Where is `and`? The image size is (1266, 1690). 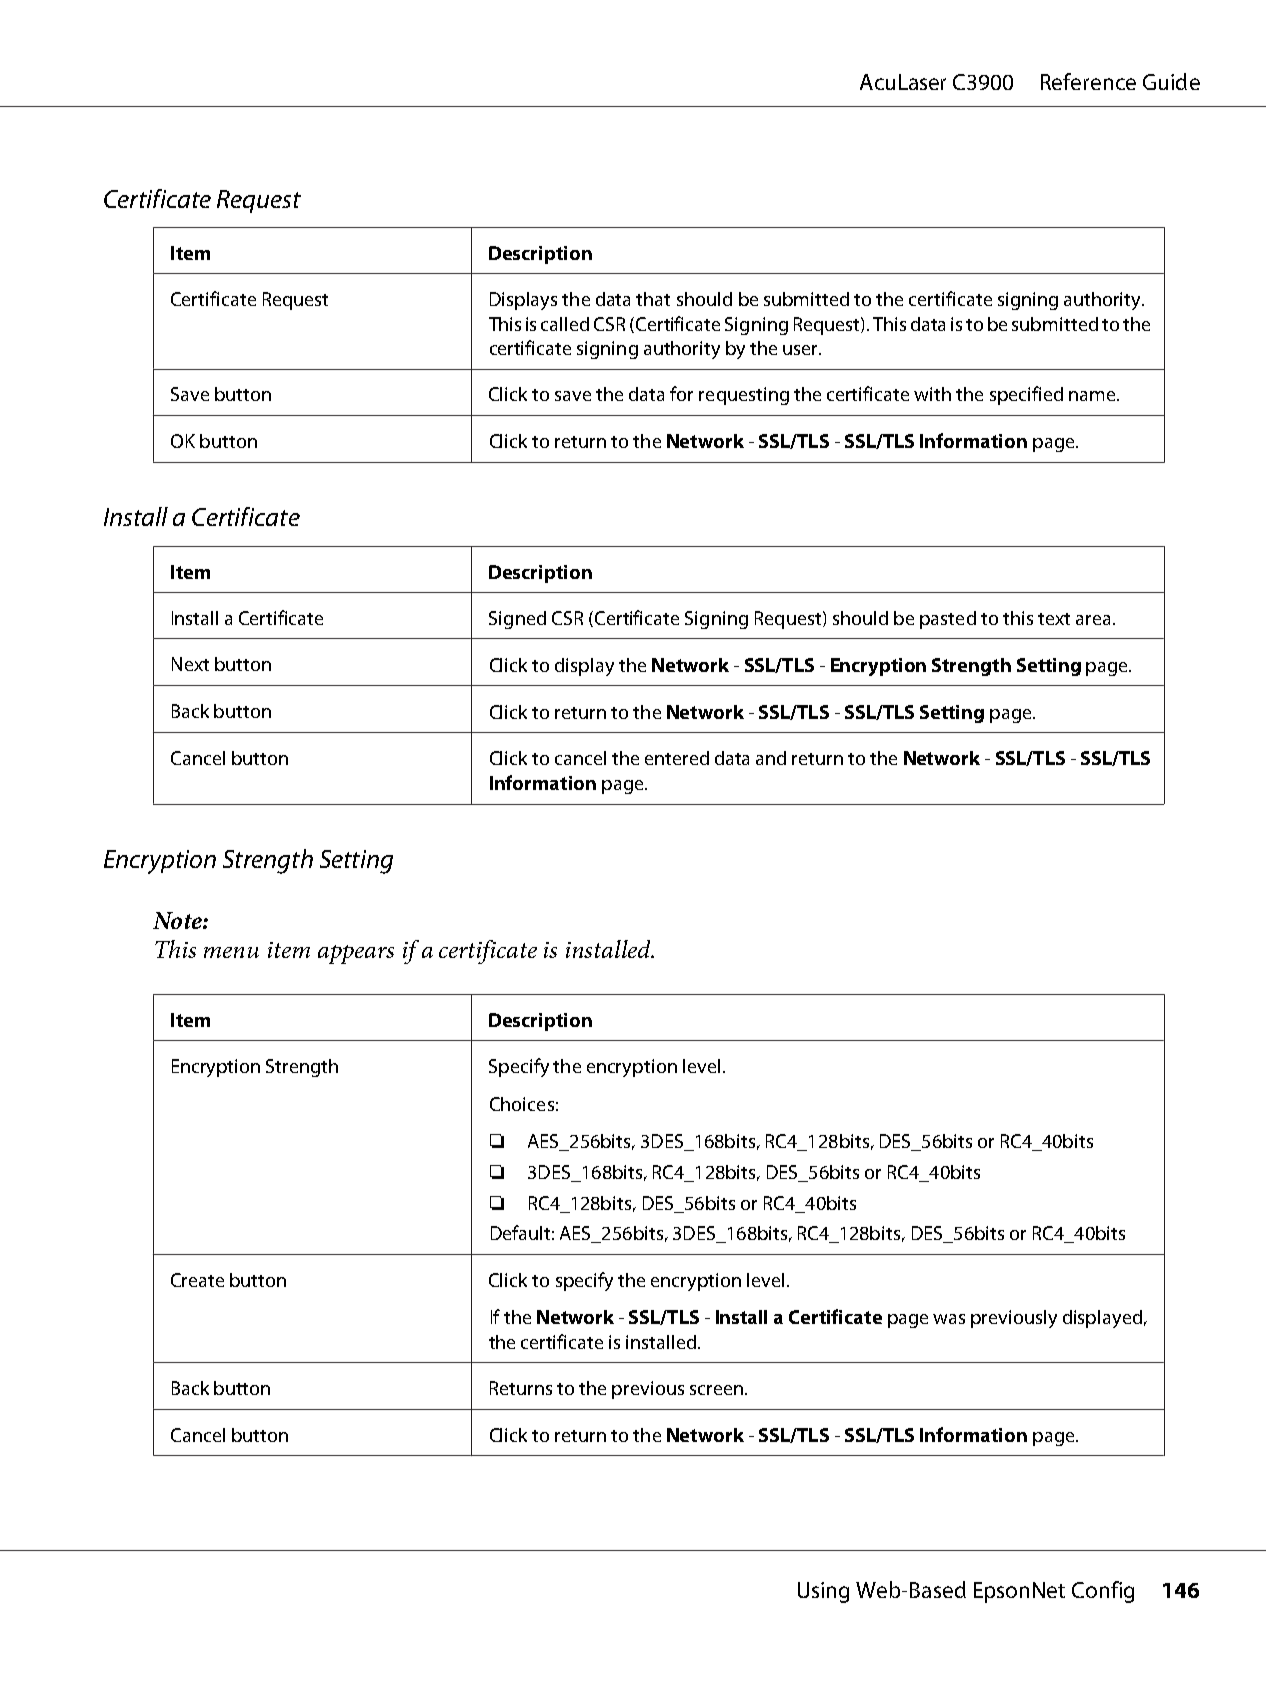 and is located at coordinates (771, 758).
